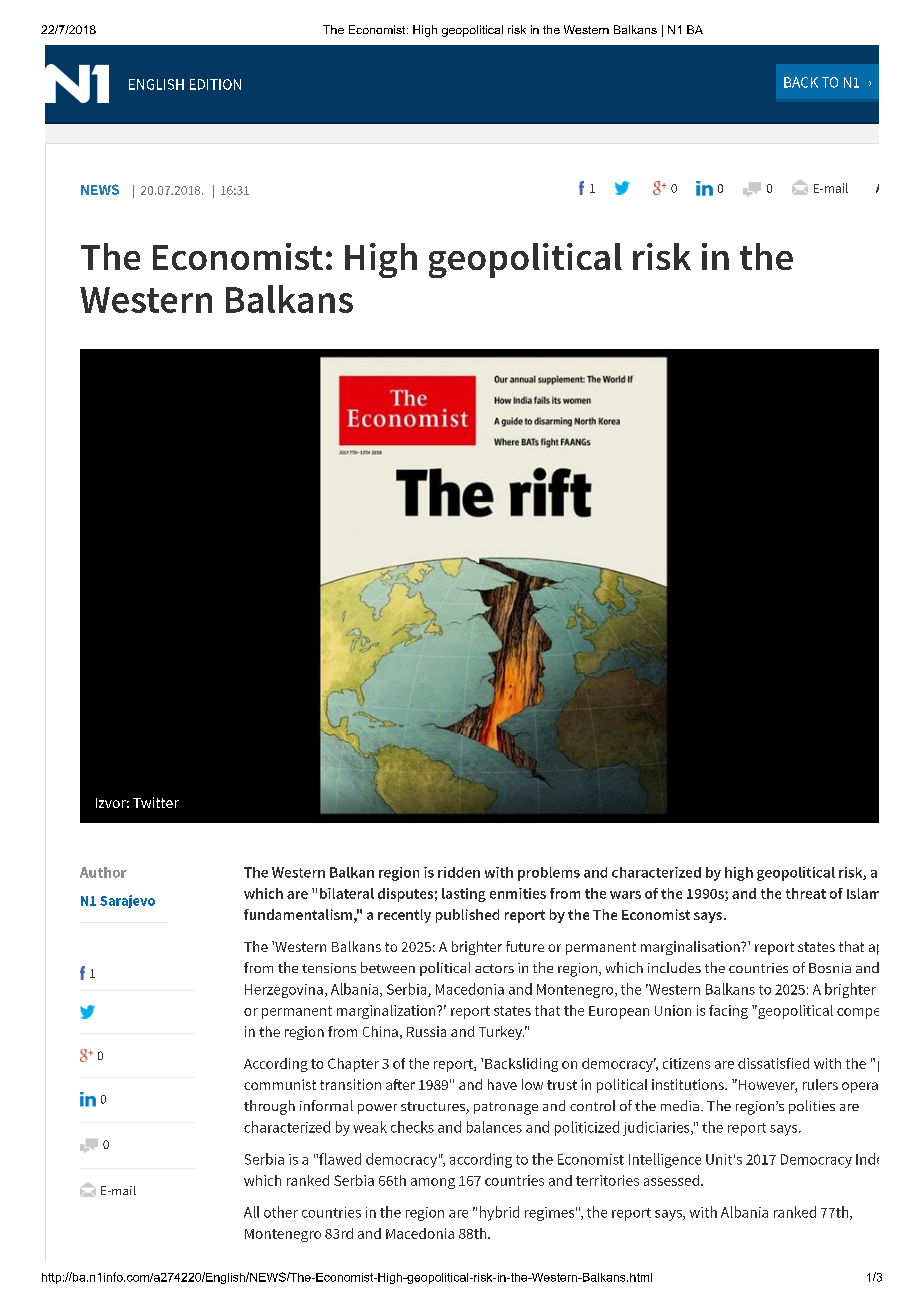 The image size is (924, 1308). I want to click on Twitter, so click(156, 802).
